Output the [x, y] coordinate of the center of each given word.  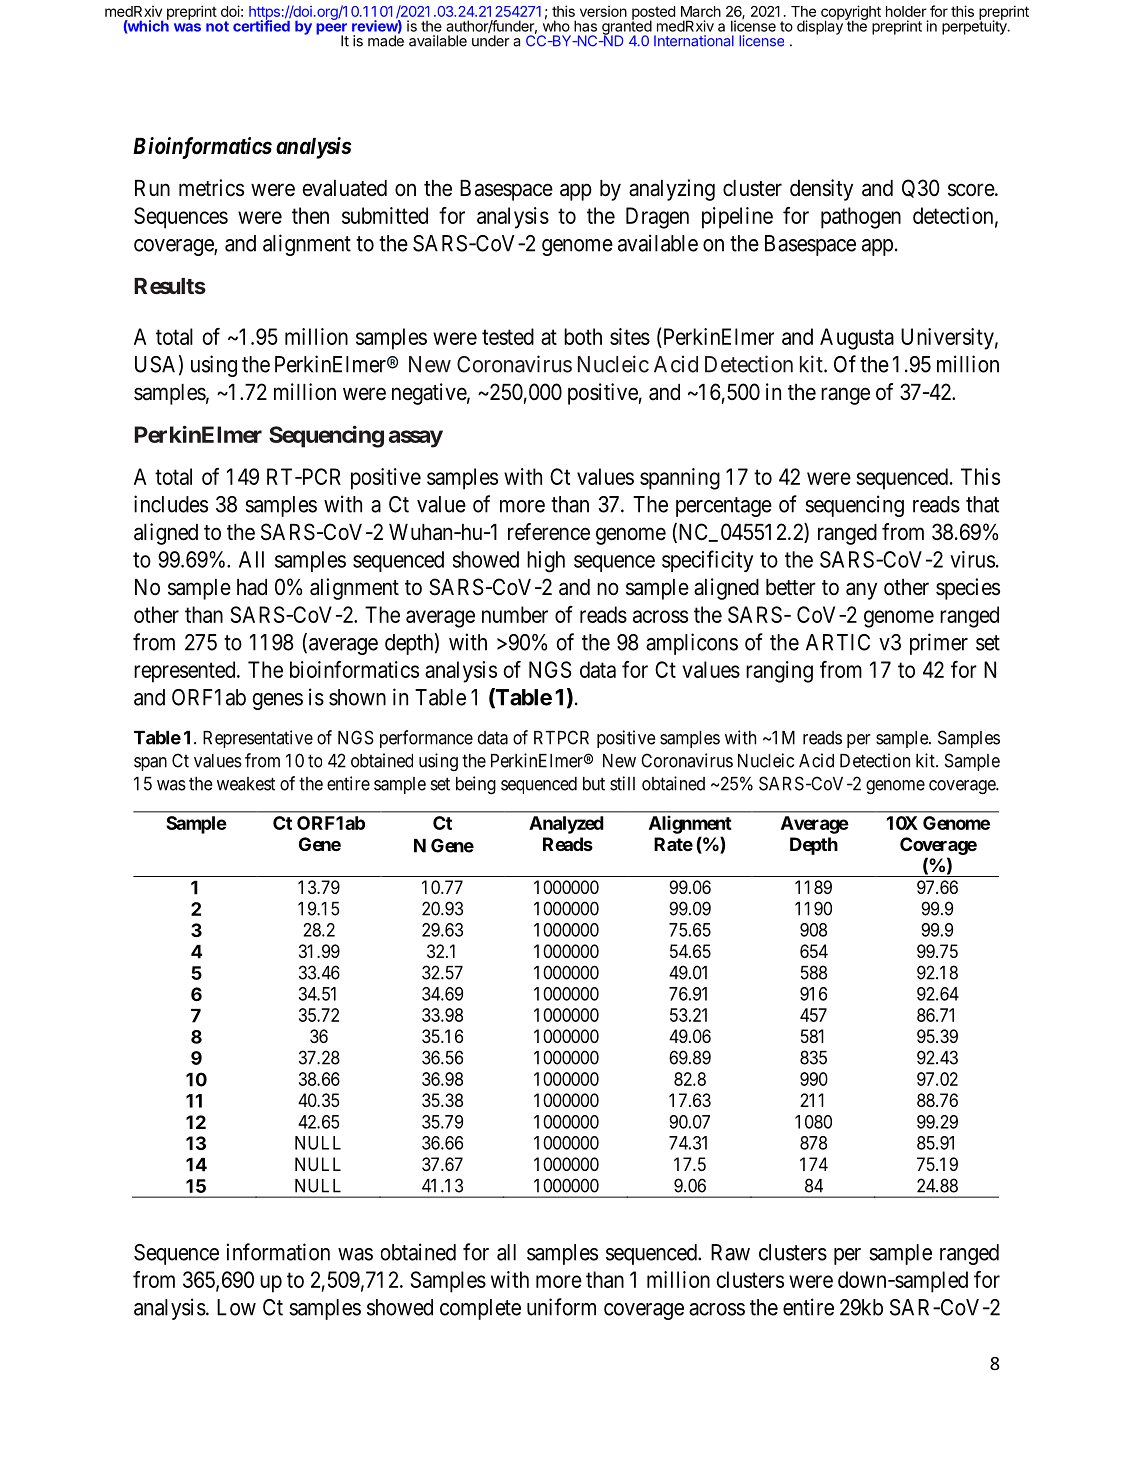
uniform [561, 1307]
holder [906, 11]
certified [261, 25]
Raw [730, 1252]
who [556, 25]
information [278, 1252]
